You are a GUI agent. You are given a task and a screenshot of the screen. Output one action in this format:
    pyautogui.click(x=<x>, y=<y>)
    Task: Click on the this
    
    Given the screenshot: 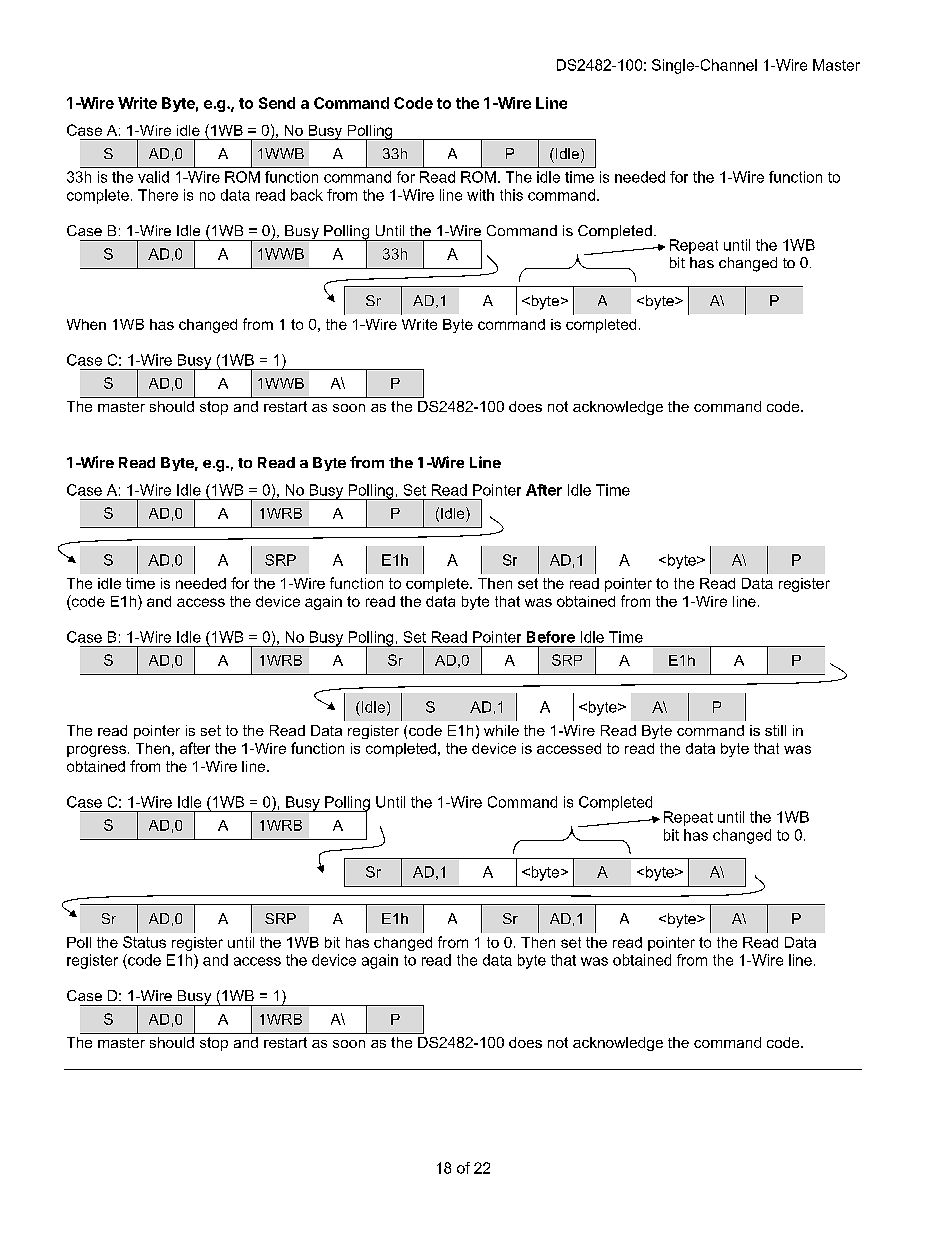 What is the action you would take?
    pyautogui.click(x=511, y=195)
